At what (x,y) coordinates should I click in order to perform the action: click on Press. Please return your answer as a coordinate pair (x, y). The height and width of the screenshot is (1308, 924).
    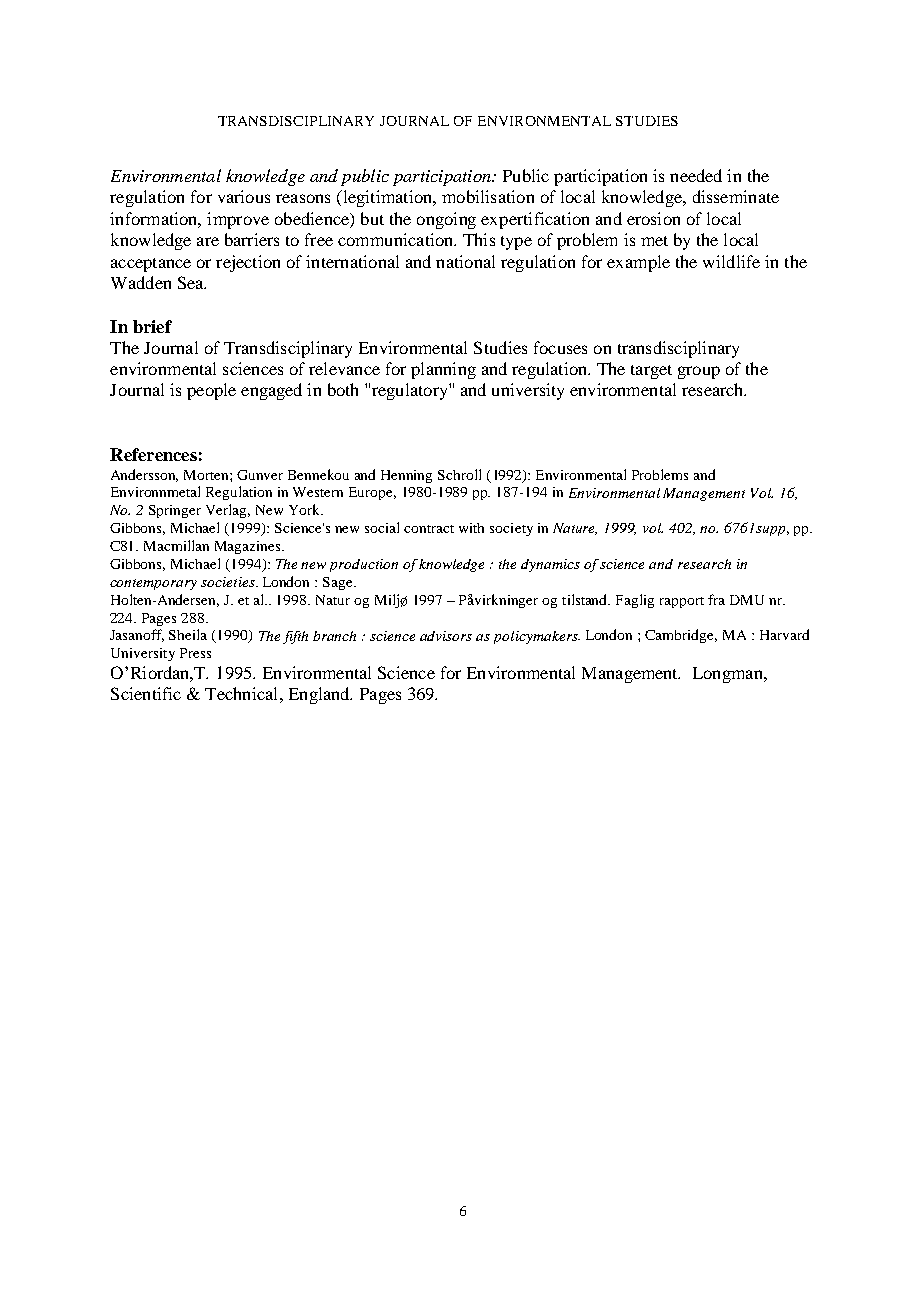
    Looking at the image, I should click on (195, 653).
